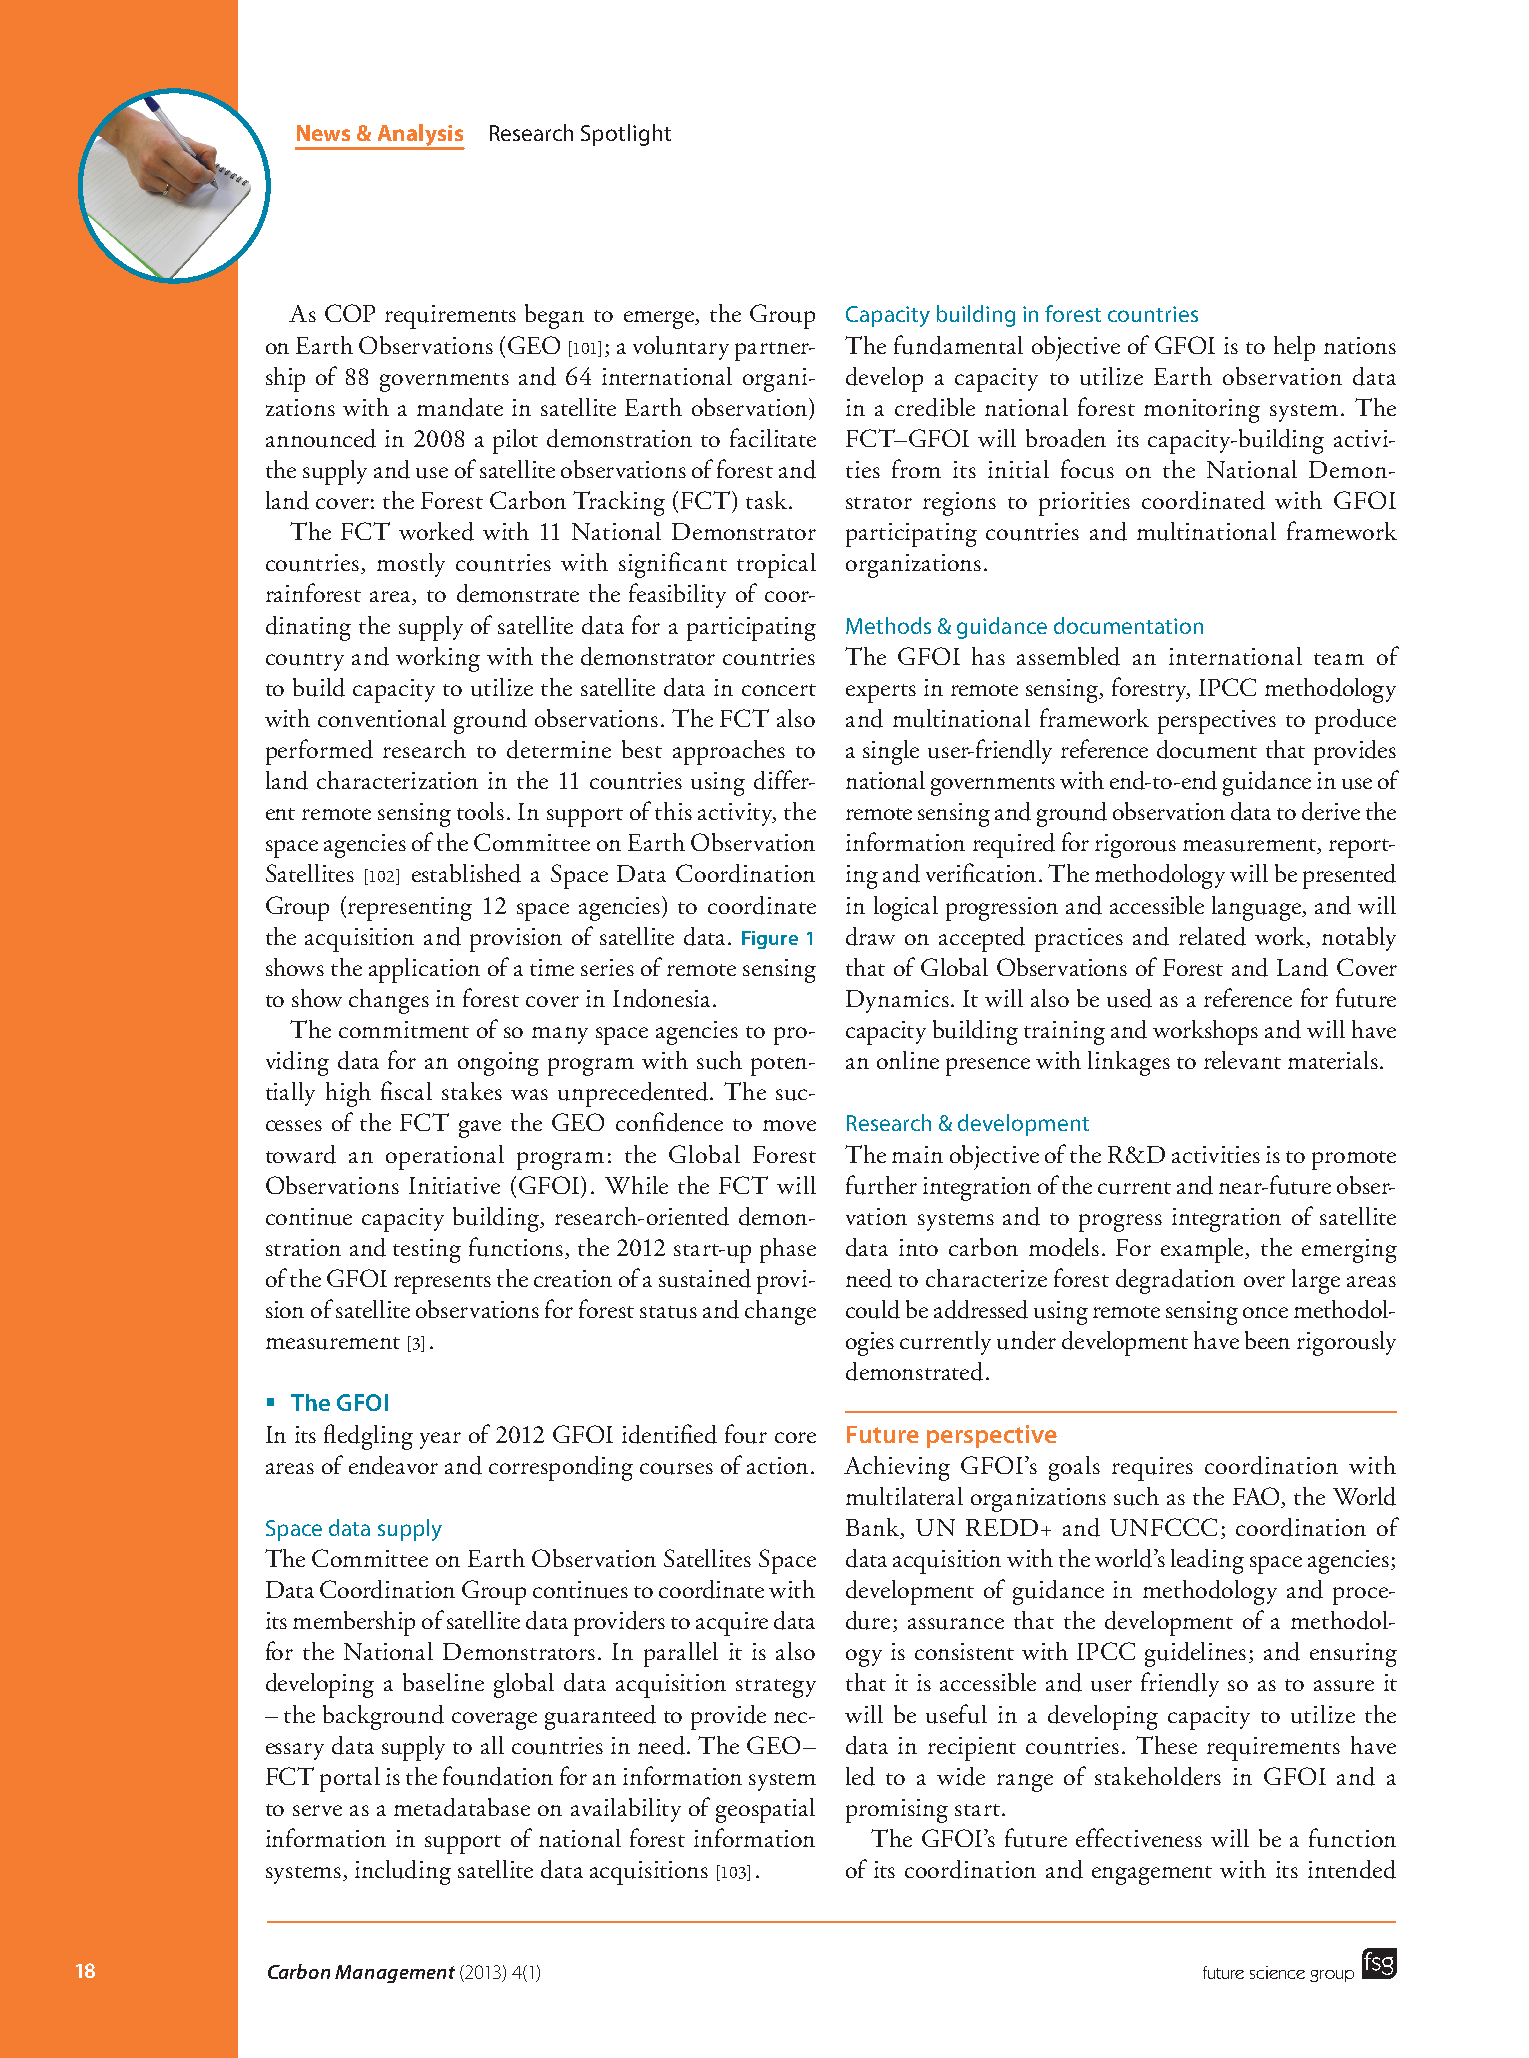  What do you see at coordinates (765, 1810) in the screenshot?
I see `geospatial` at bounding box center [765, 1810].
